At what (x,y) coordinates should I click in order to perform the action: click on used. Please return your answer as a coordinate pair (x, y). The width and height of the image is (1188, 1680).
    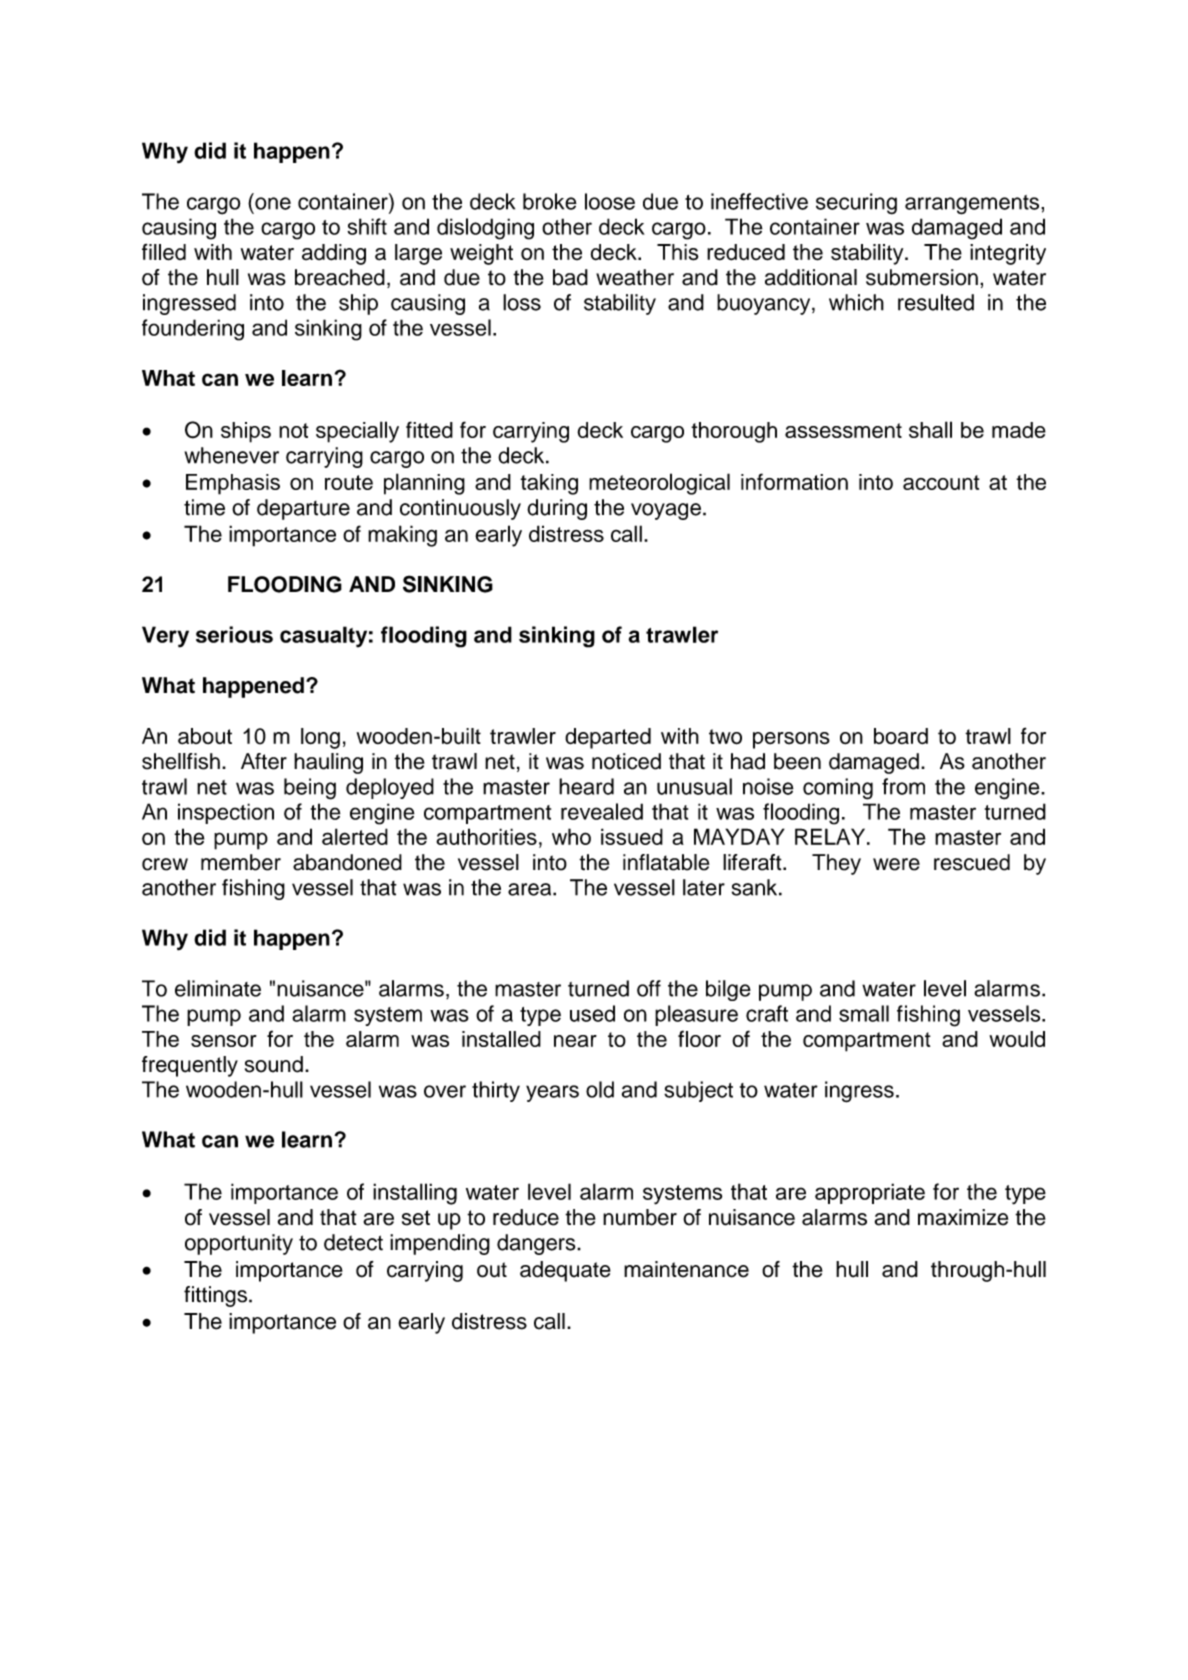
    Looking at the image, I should click on (592, 1013).
